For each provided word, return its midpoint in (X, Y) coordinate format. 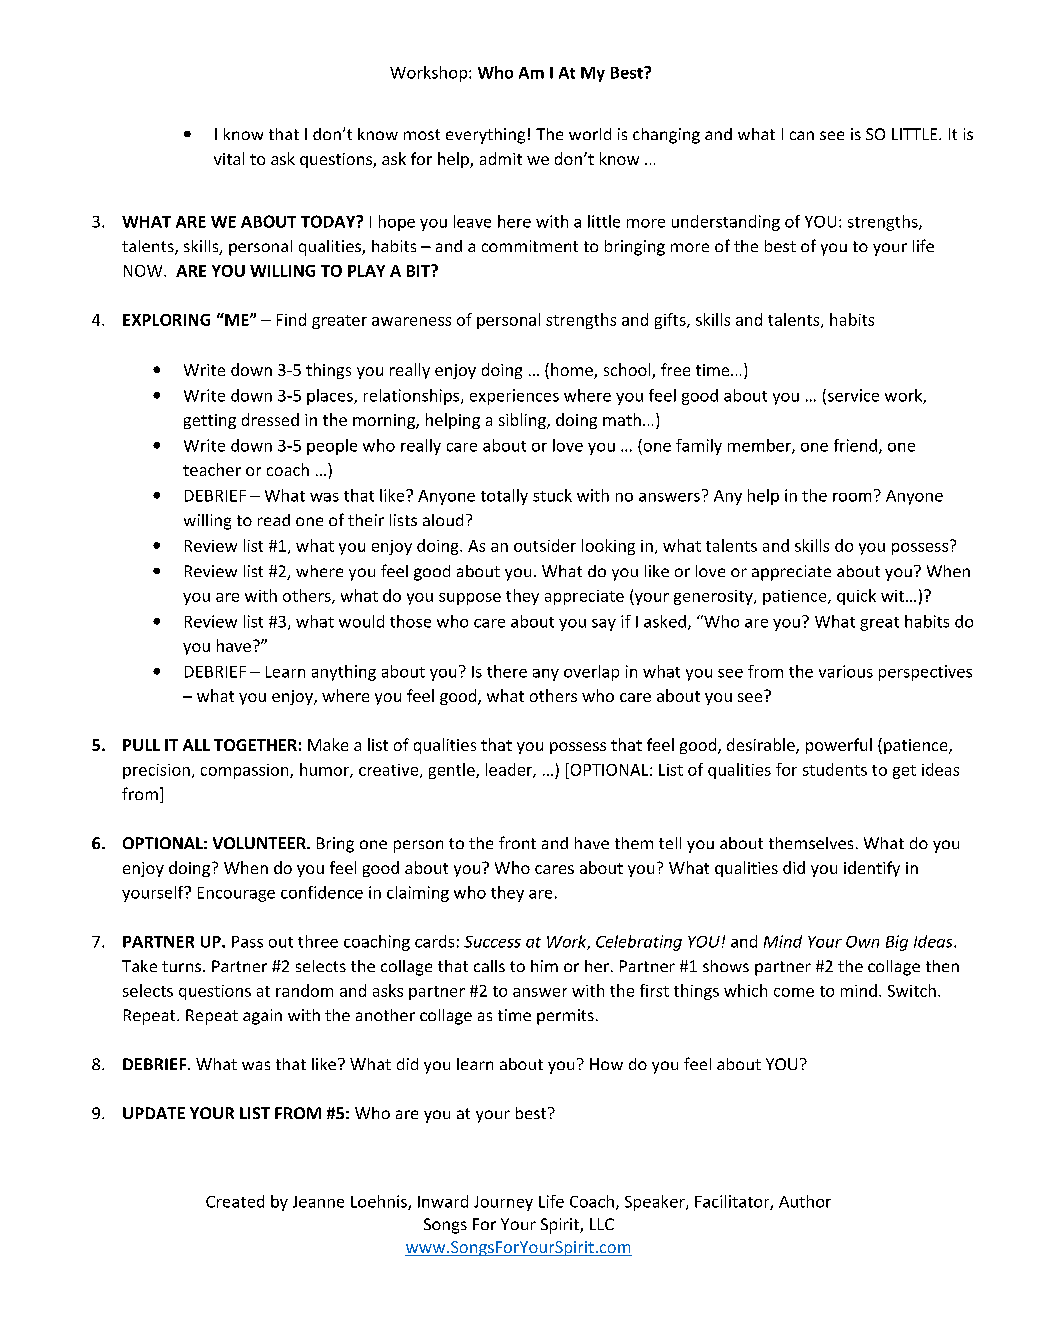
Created (235, 1201)
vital (229, 158)
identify (872, 869)
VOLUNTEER (260, 843)
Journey (503, 1203)
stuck (552, 495)
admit (501, 158)
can (802, 135)
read (274, 520)
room (852, 497)
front (517, 842)
